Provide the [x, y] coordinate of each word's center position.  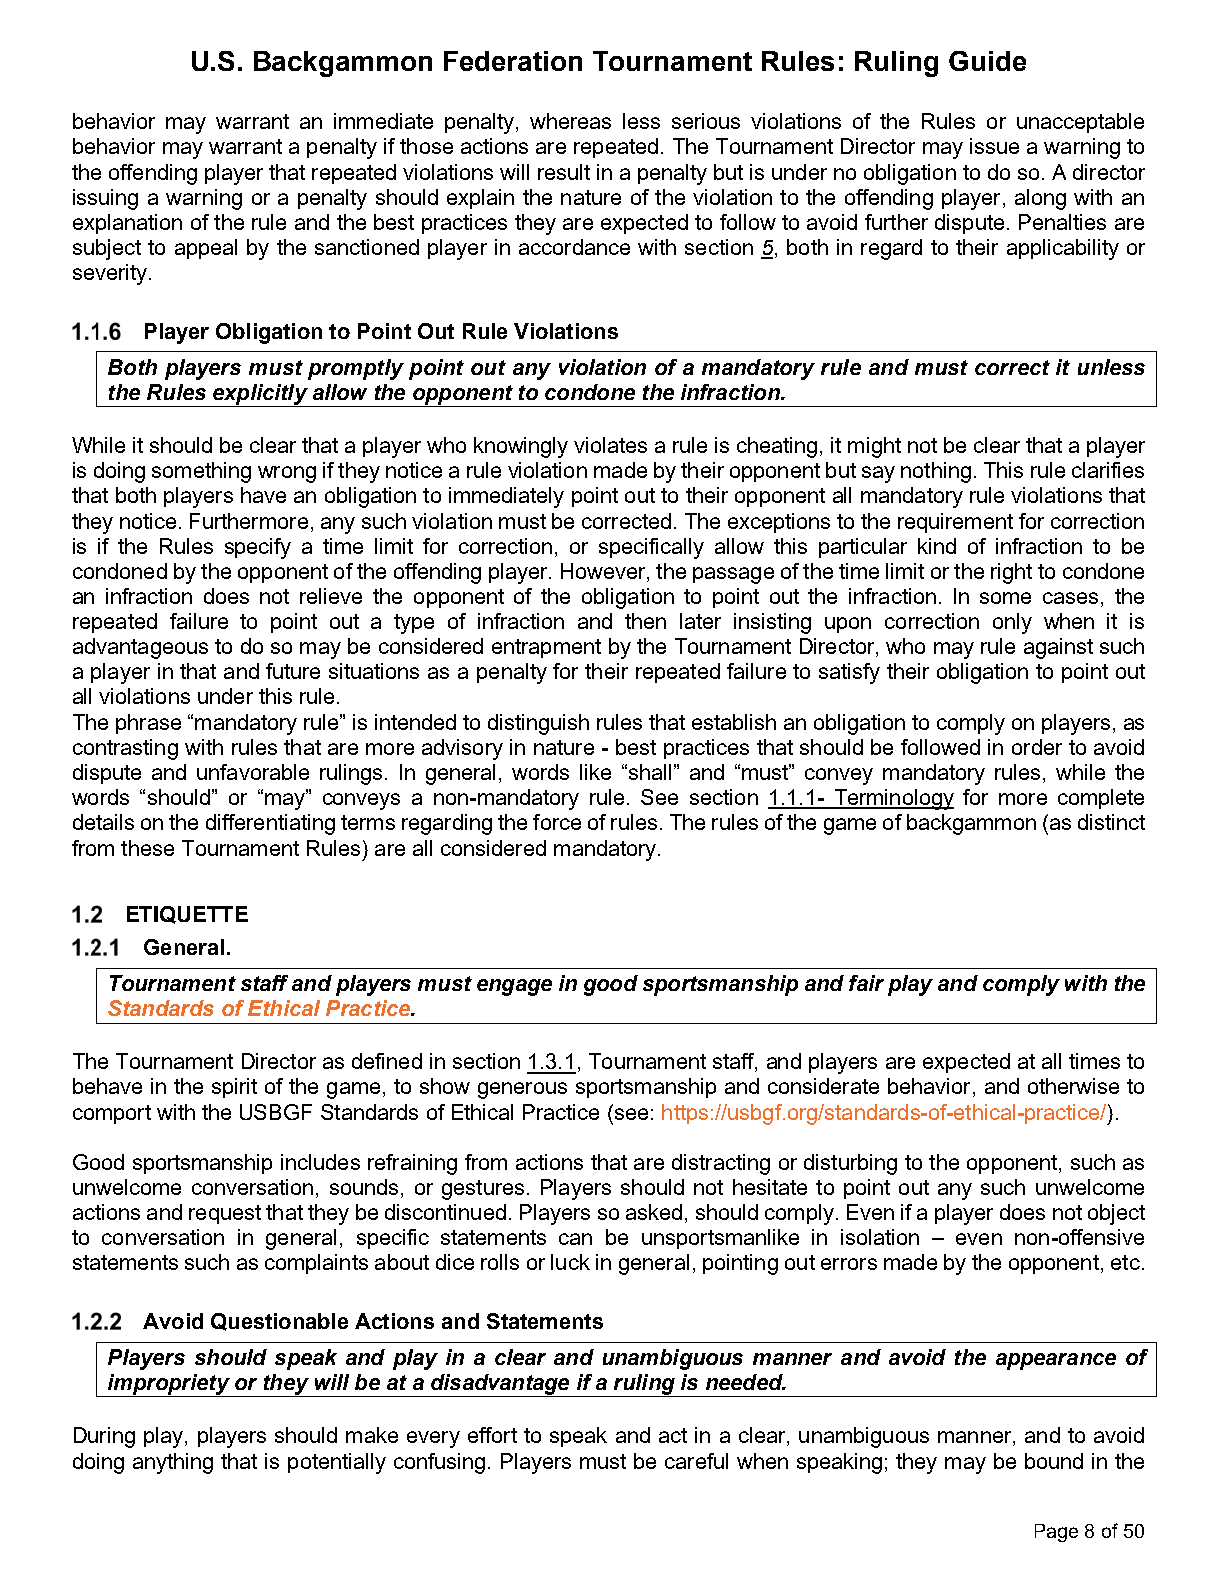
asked [654, 1212]
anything [173, 1463]
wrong [287, 474]
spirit [234, 1088]
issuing [105, 199]
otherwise [1073, 1086]
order [1037, 747]
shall [650, 772]
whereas [570, 121]
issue [994, 146]
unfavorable [253, 772]
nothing [936, 472]
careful [696, 1461]
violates [610, 445]
